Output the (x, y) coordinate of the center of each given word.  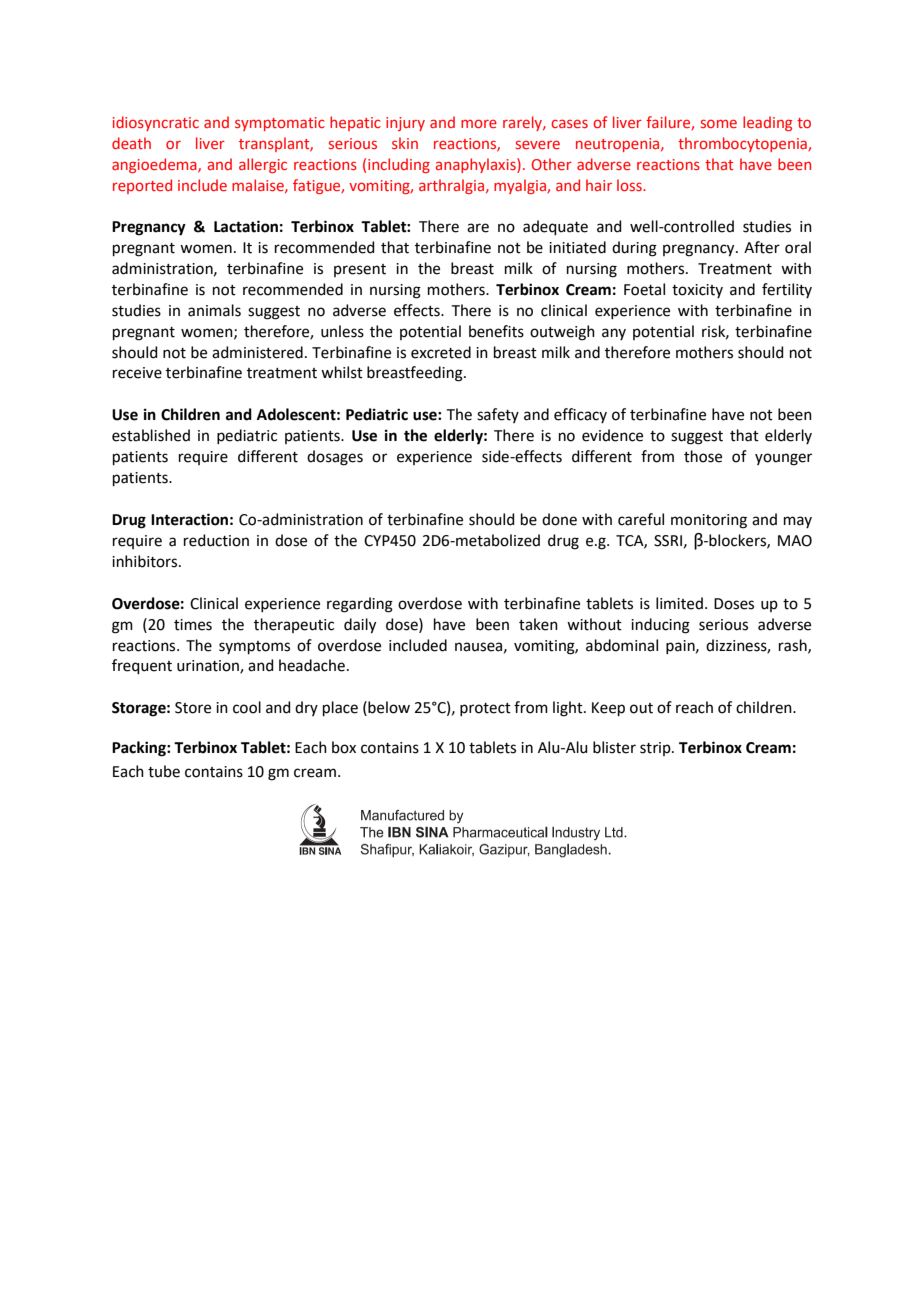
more (479, 123)
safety (498, 415)
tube (164, 771)
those (703, 456)
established (151, 435)
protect (485, 709)
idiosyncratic (156, 123)
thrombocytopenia (743, 144)
